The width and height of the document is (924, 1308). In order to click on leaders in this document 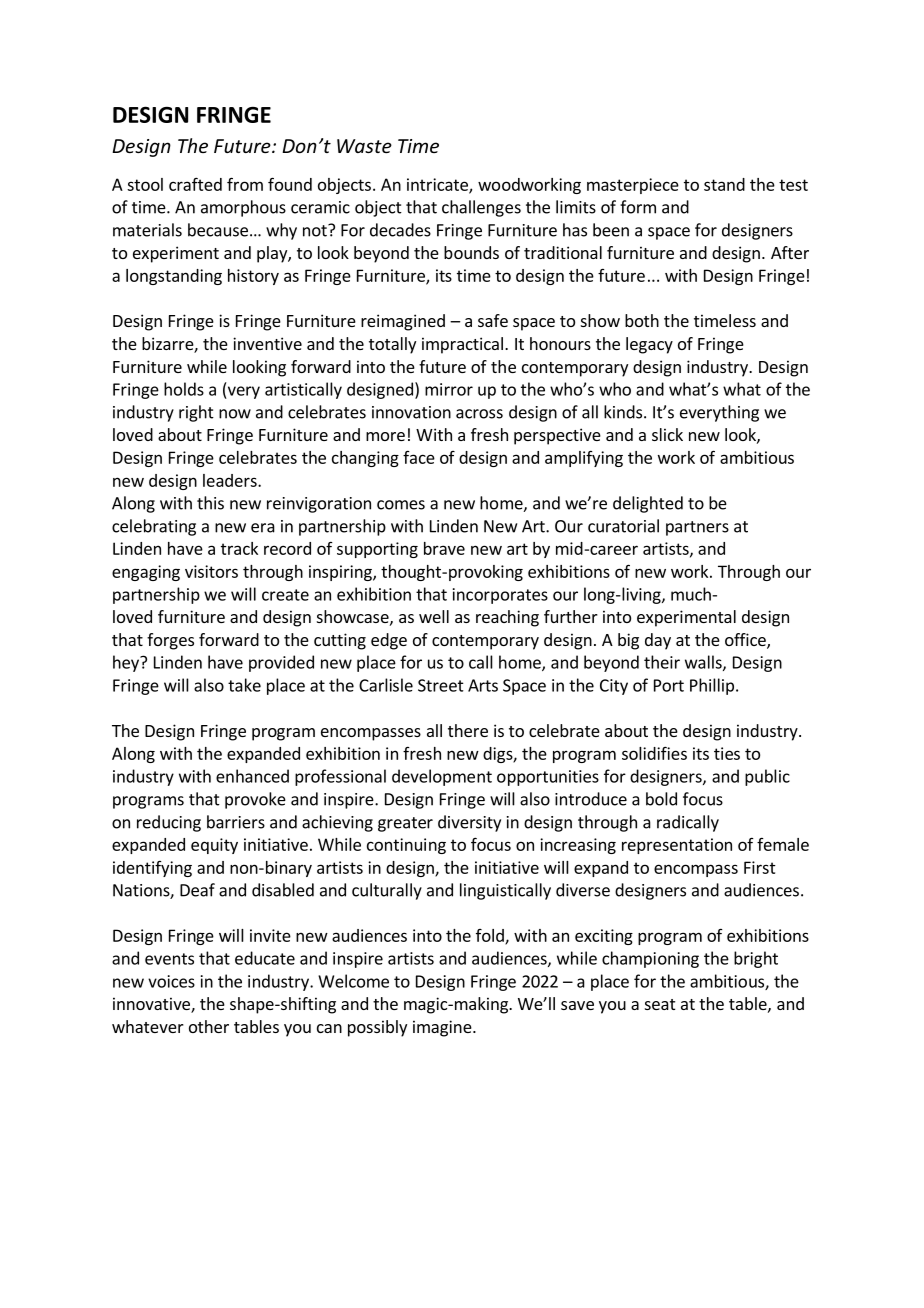, I will do `click(231, 480)`.
